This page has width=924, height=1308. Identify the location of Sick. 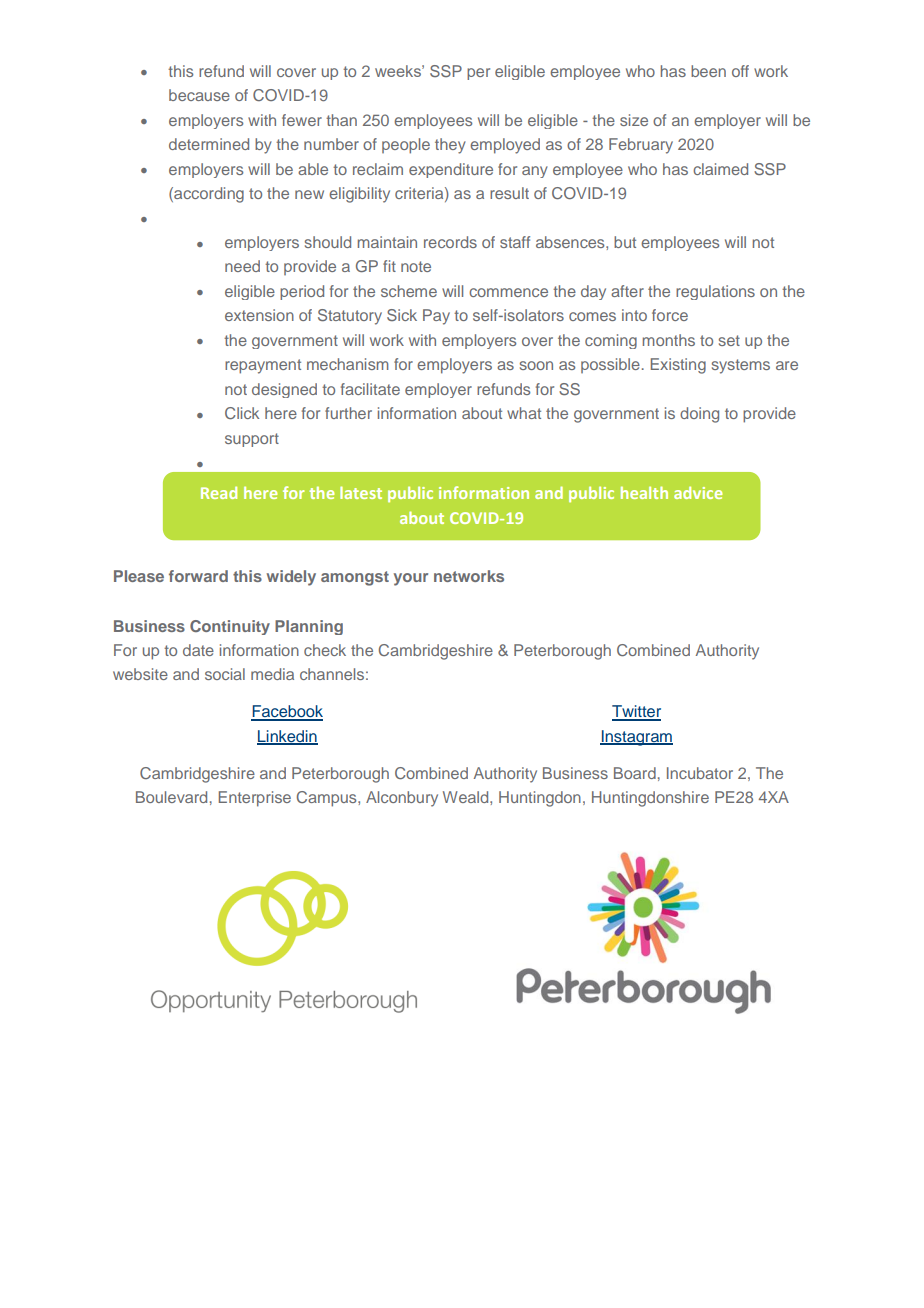
(402, 315).
